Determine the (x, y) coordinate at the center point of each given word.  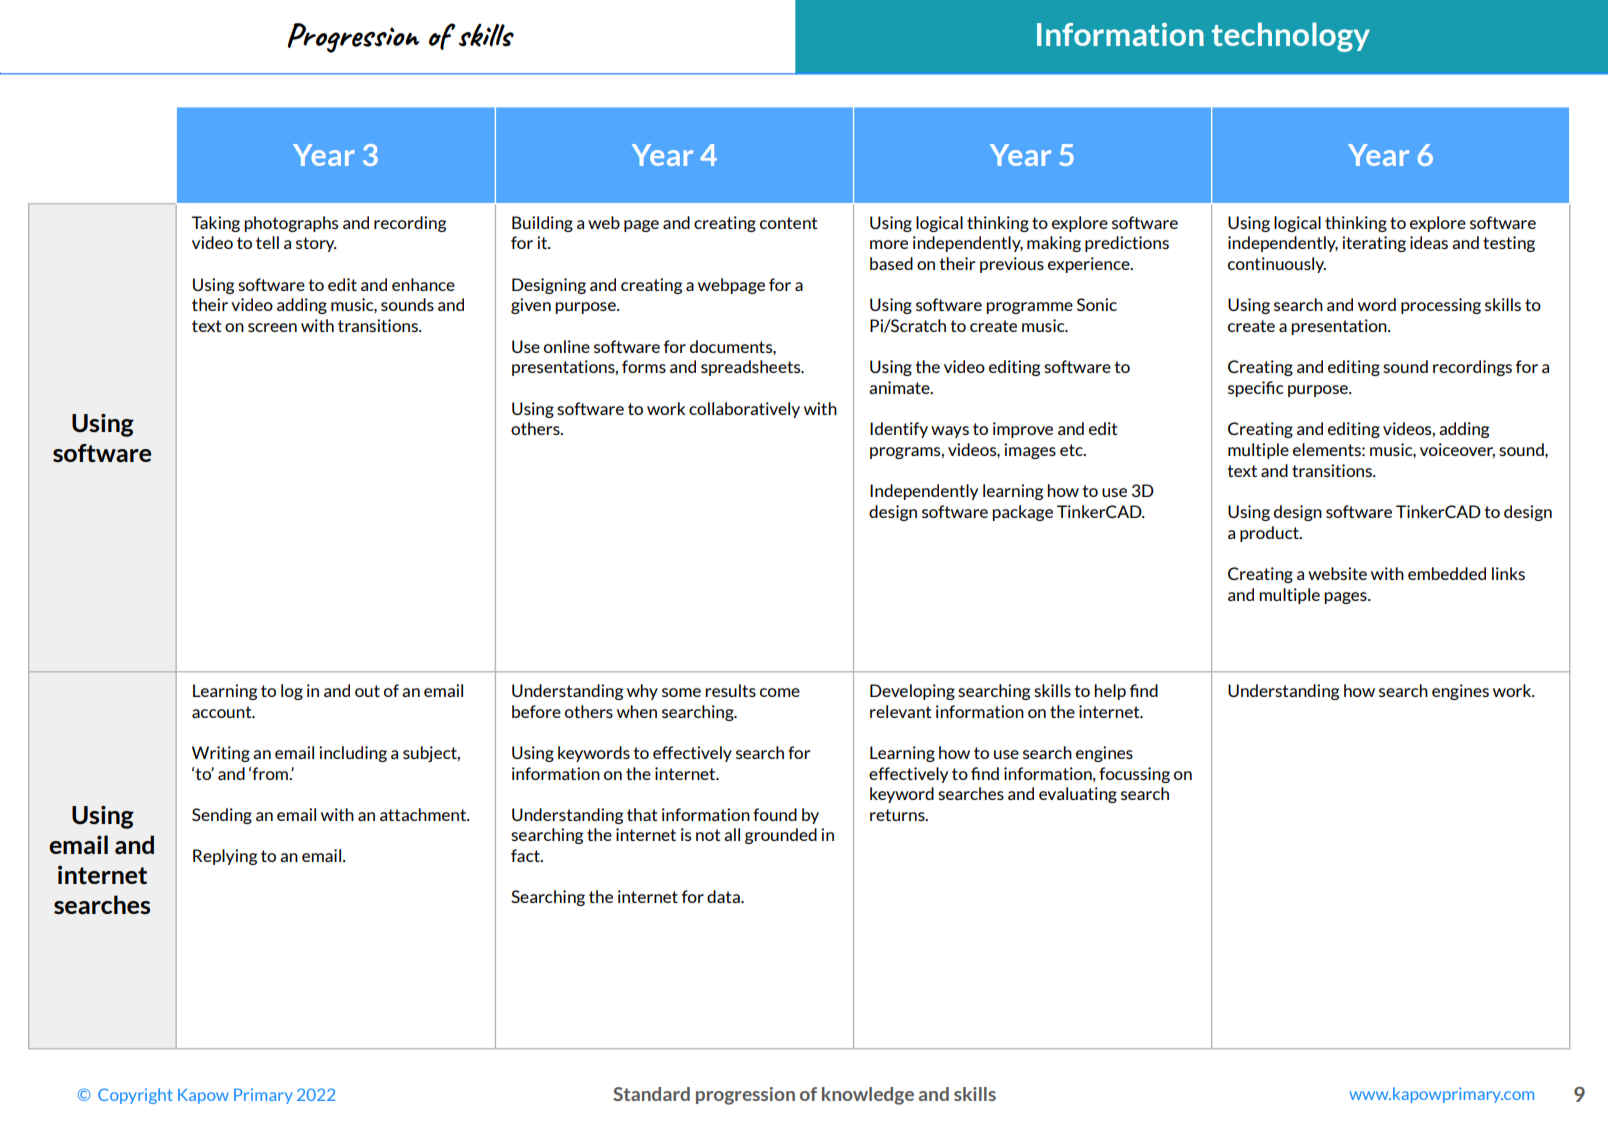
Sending (222, 816)
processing (1441, 306)
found (775, 814)
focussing (1134, 775)
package (1022, 513)
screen (272, 327)
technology (1291, 37)
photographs (291, 224)
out (367, 691)
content (789, 223)
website (1337, 573)
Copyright (135, 1096)
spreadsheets (752, 368)
